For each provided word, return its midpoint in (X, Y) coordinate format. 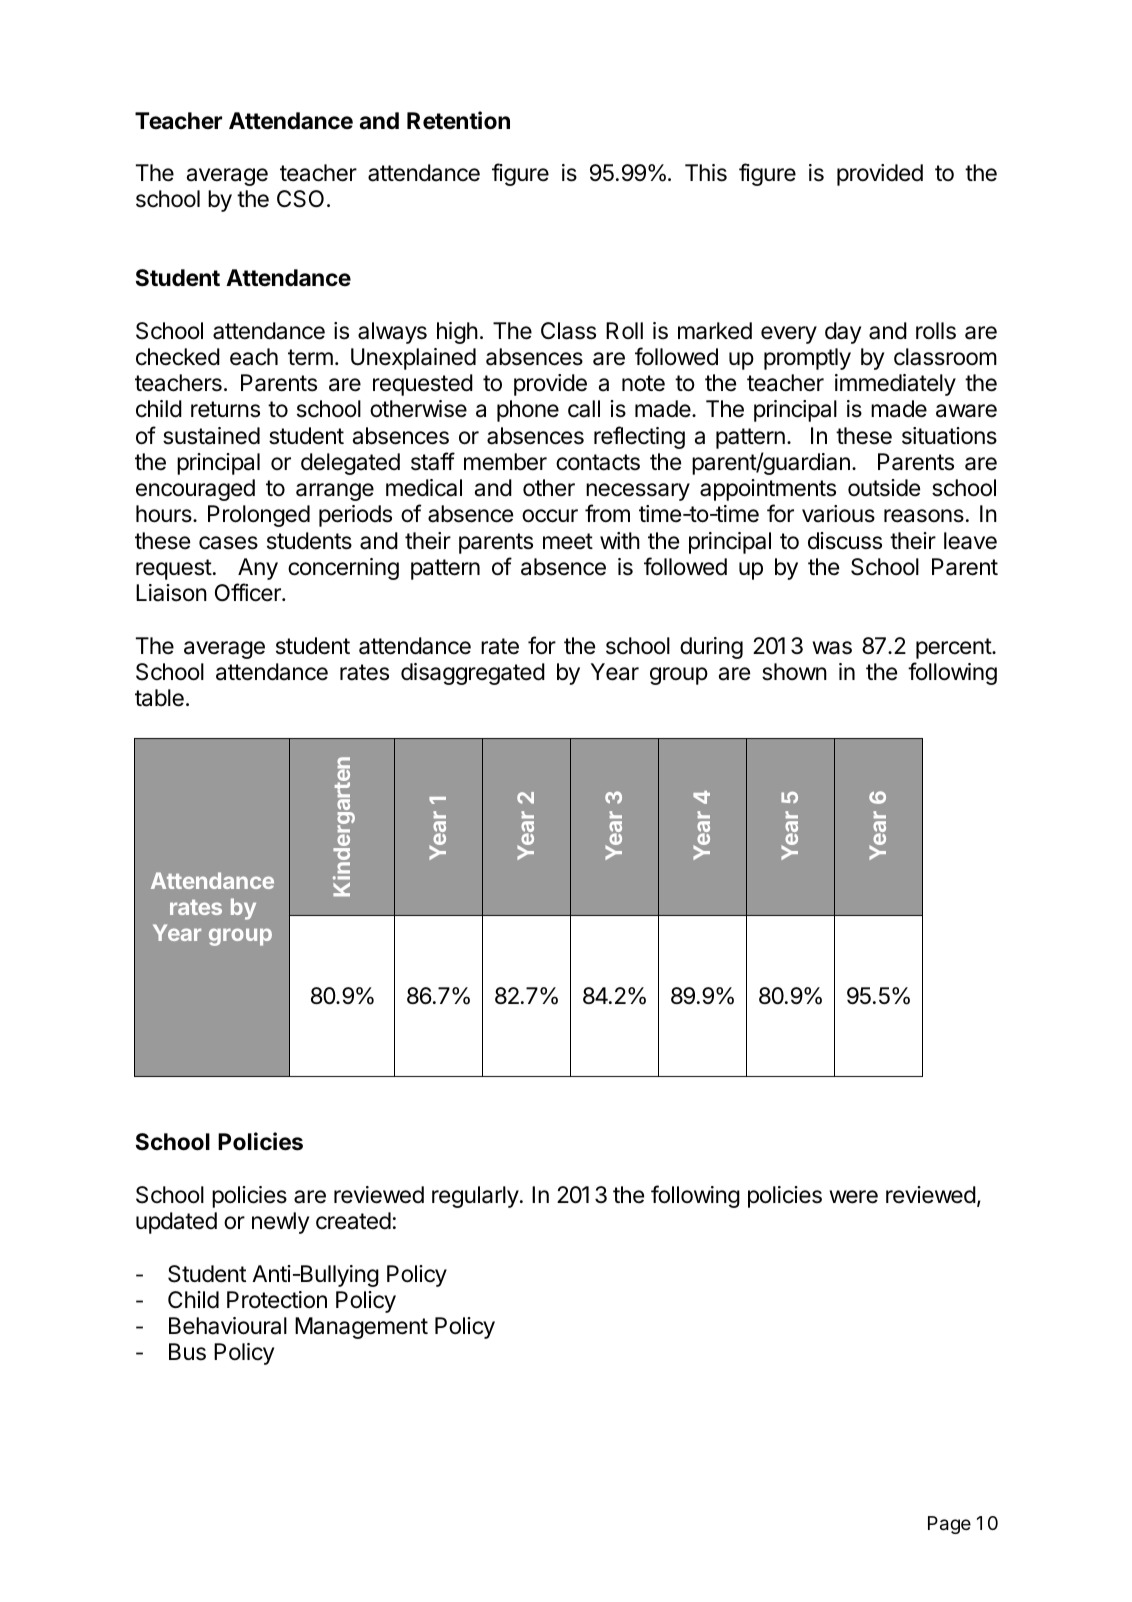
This (706, 173)
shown (794, 672)
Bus (187, 1352)
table (159, 698)
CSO (300, 199)
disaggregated (473, 674)
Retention (458, 120)
